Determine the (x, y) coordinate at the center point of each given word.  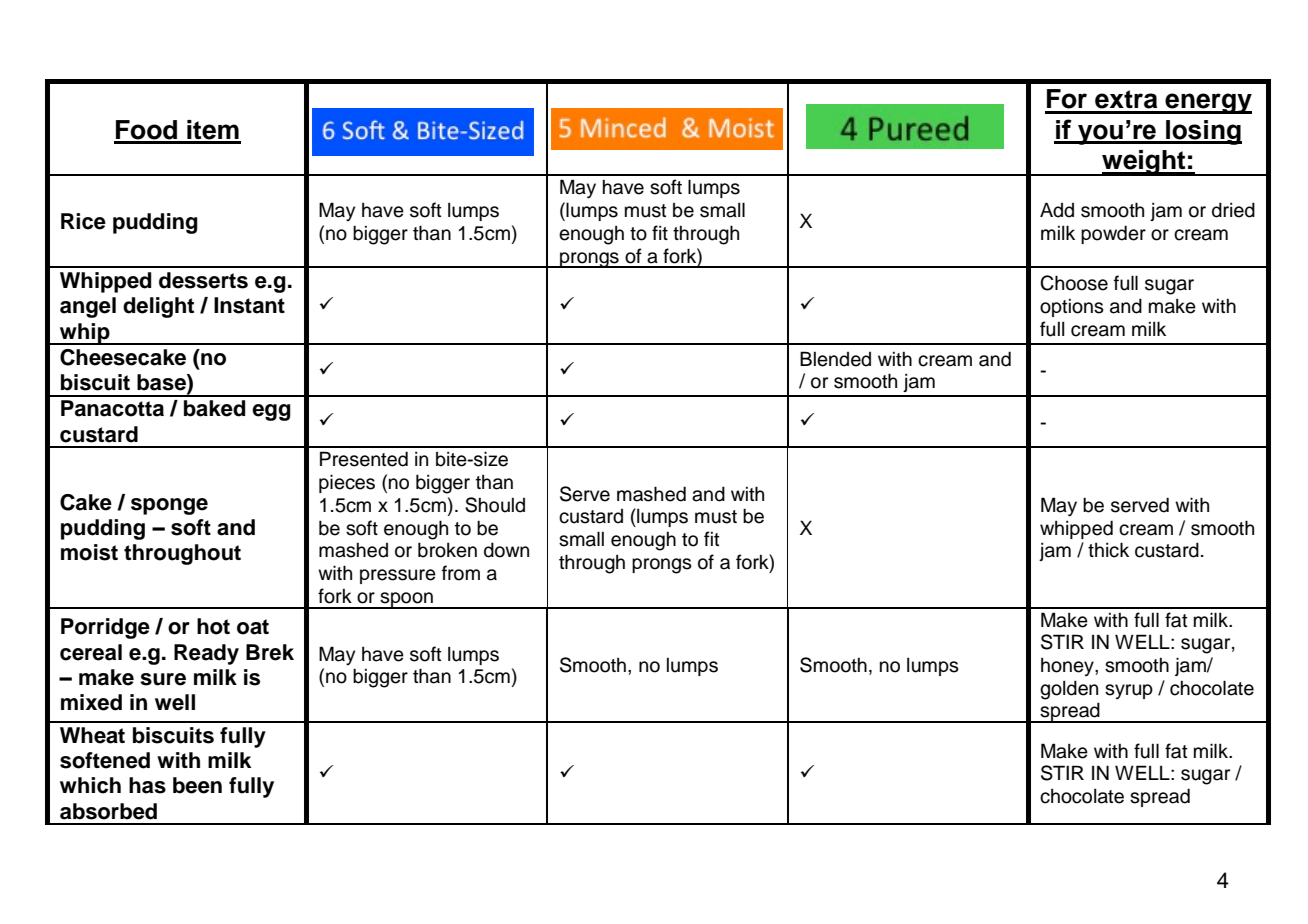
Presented (364, 459)
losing (1203, 132)
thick (1108, 550)
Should (495, 505)
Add (1057, 210)
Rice (83, 221)
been (197, 785)
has (147, 785)
